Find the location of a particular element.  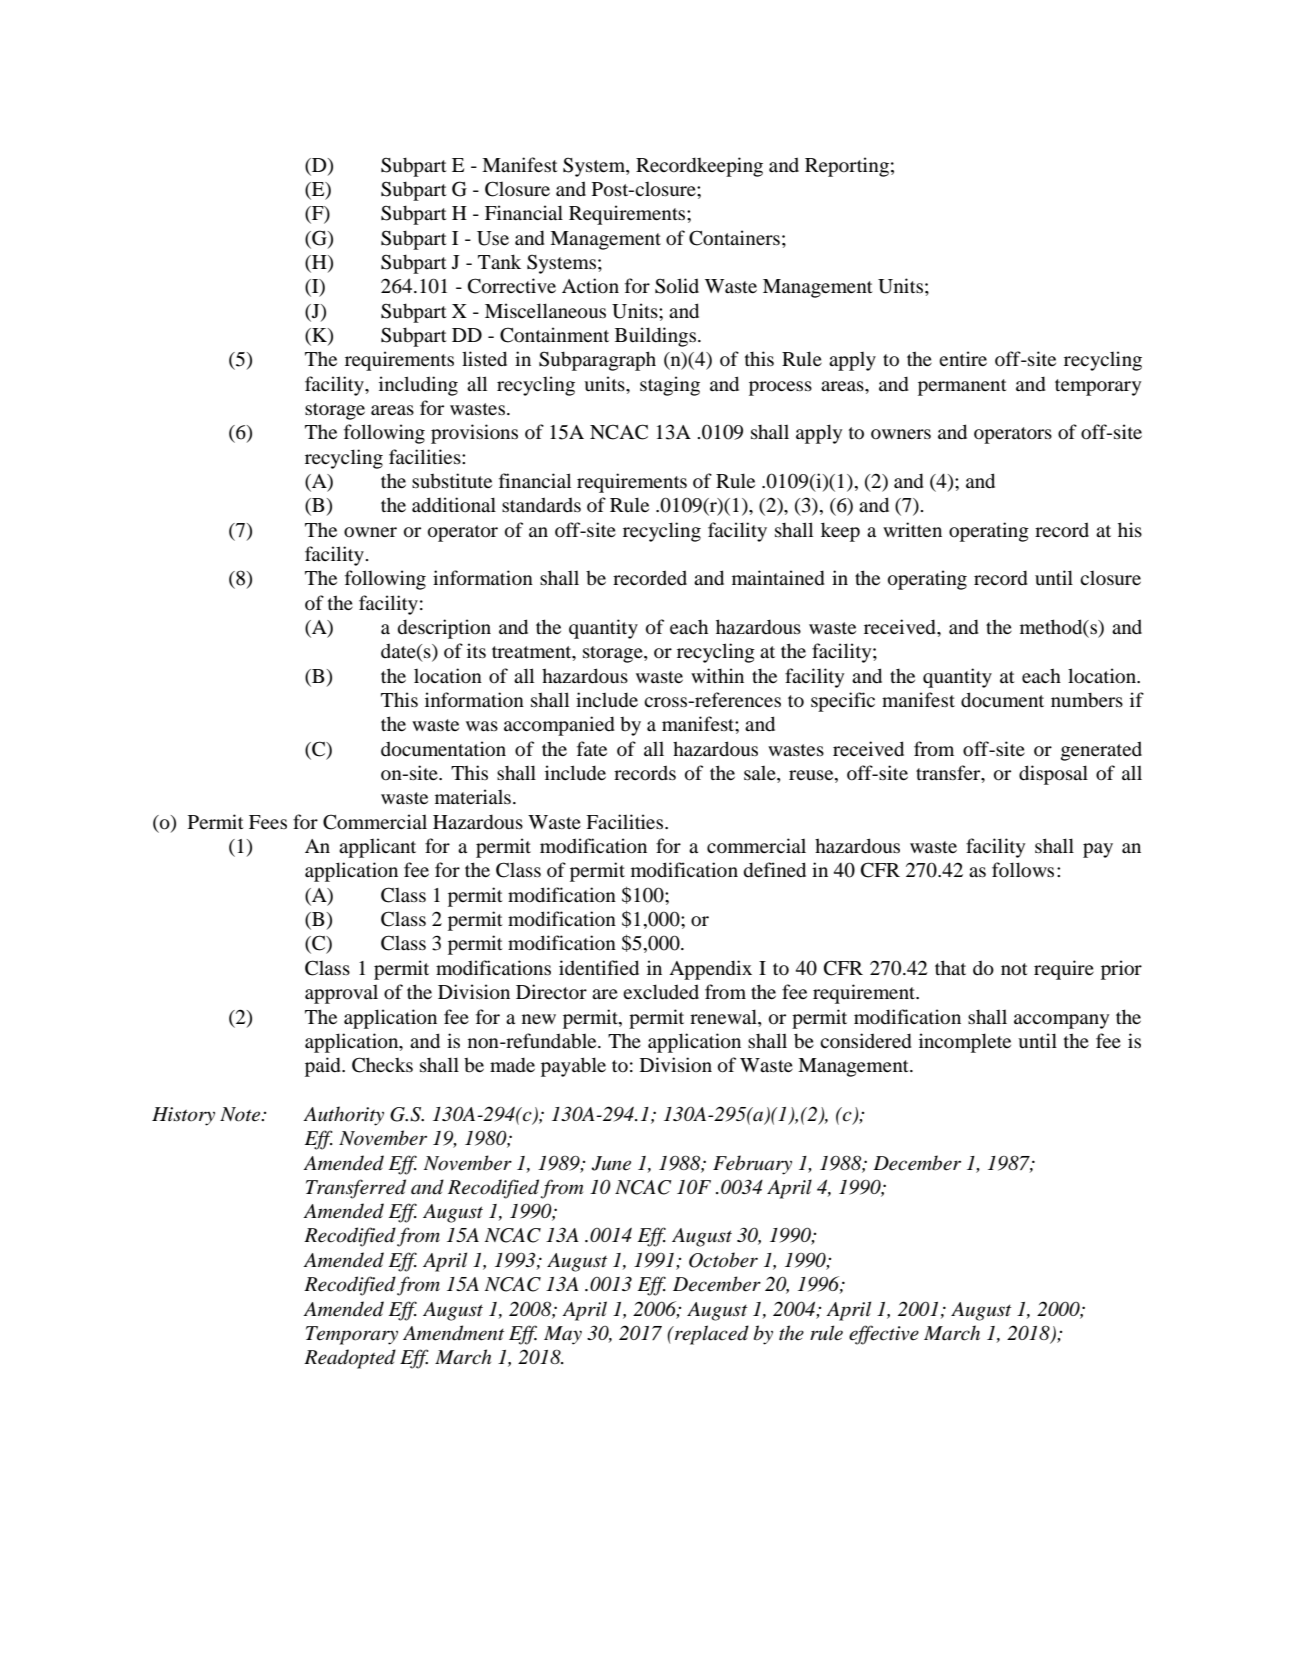

Containers is located at coordinates (734, 238).
